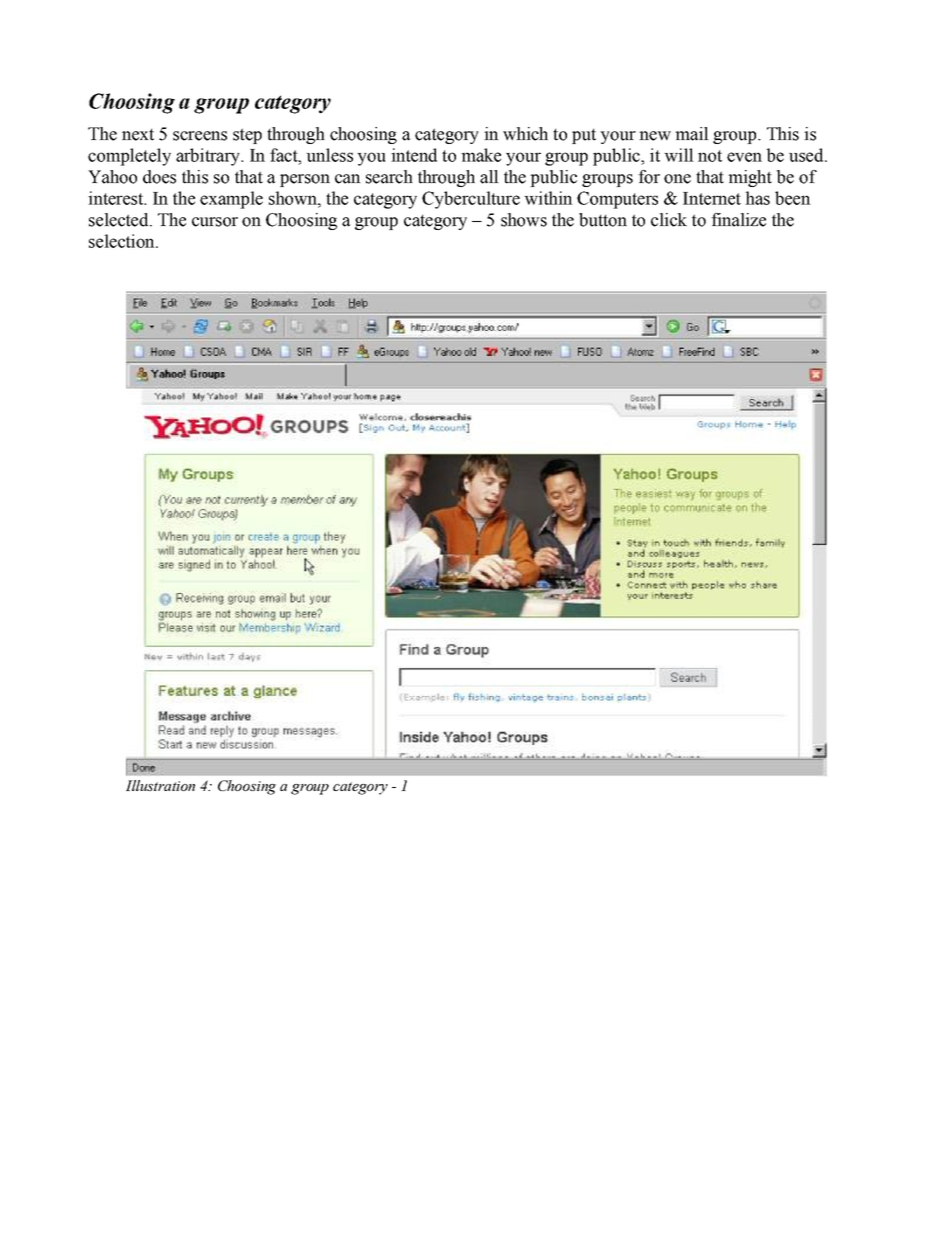  I want to click on cursor, so click(215, 222).
